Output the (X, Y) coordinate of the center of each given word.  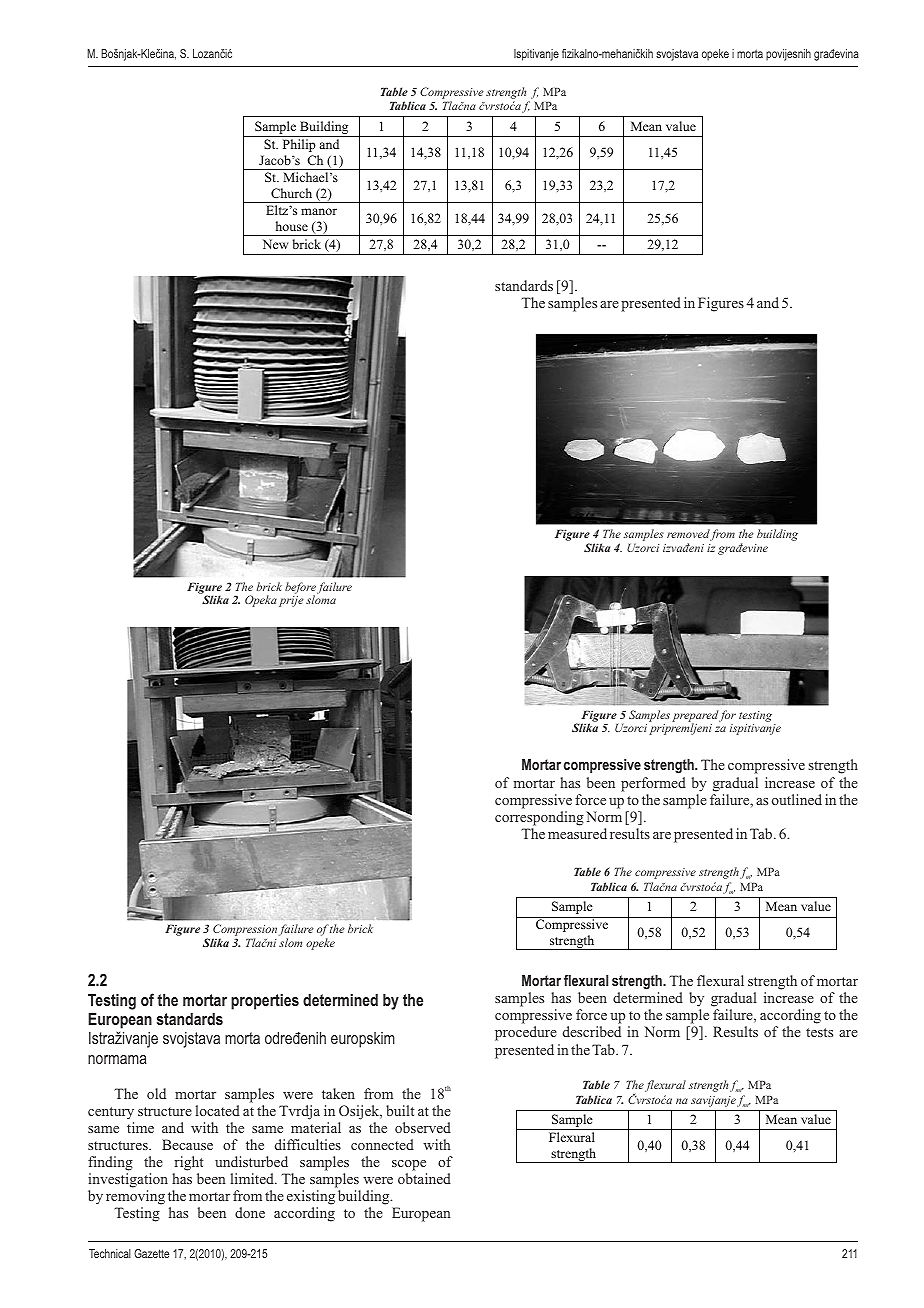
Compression (244, 931)
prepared (695, 717)
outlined (797, 799)
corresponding (539, 818)
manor (319, 211)
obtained (424, 1178)
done (250, 1212)
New (275, 244)
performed (653, 784)
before (300, 589)
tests (819, 1032)
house (292, 226)
